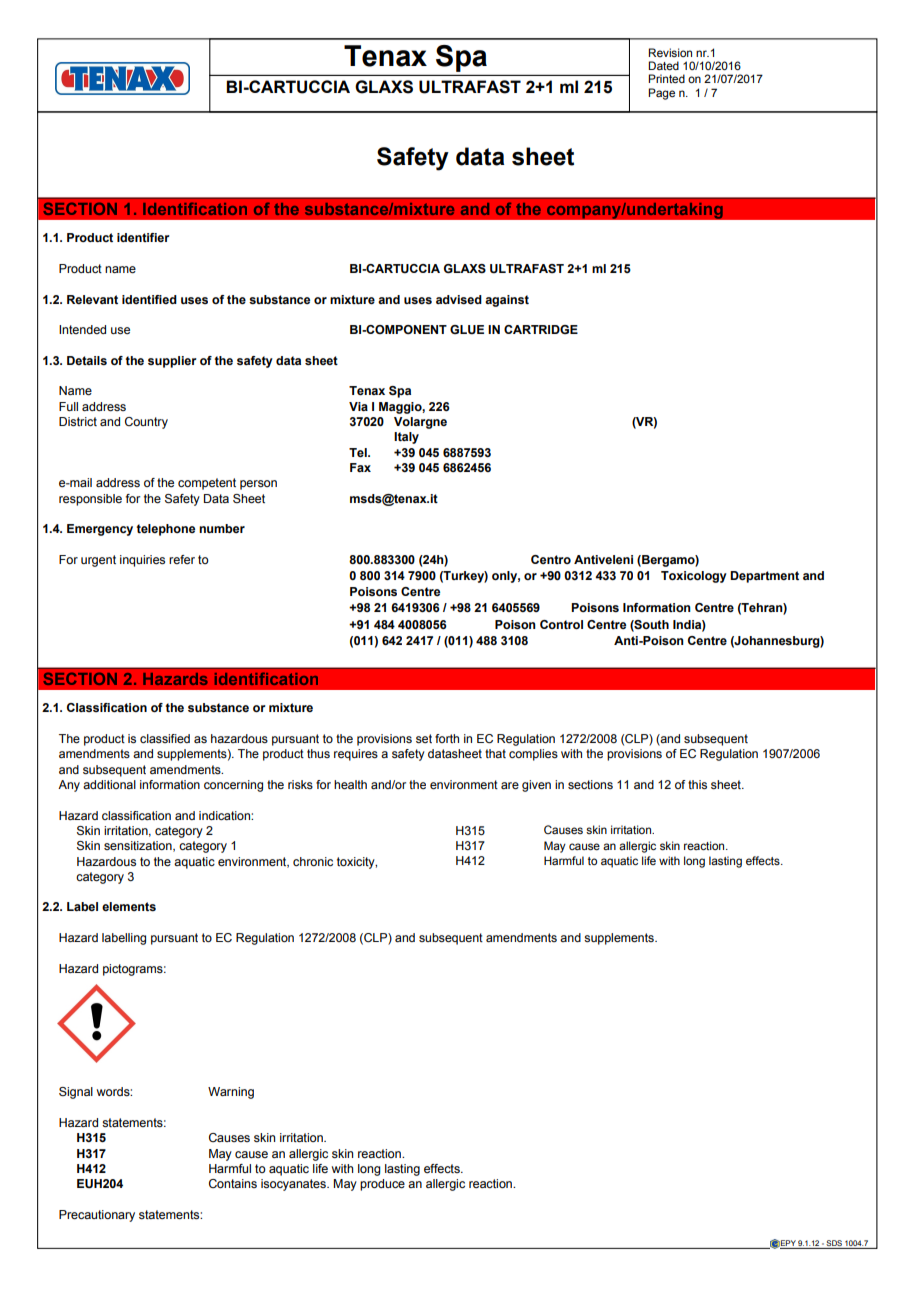 The height and width of the image is (1309, 924). I want to click on Page, so click(661, 94).
